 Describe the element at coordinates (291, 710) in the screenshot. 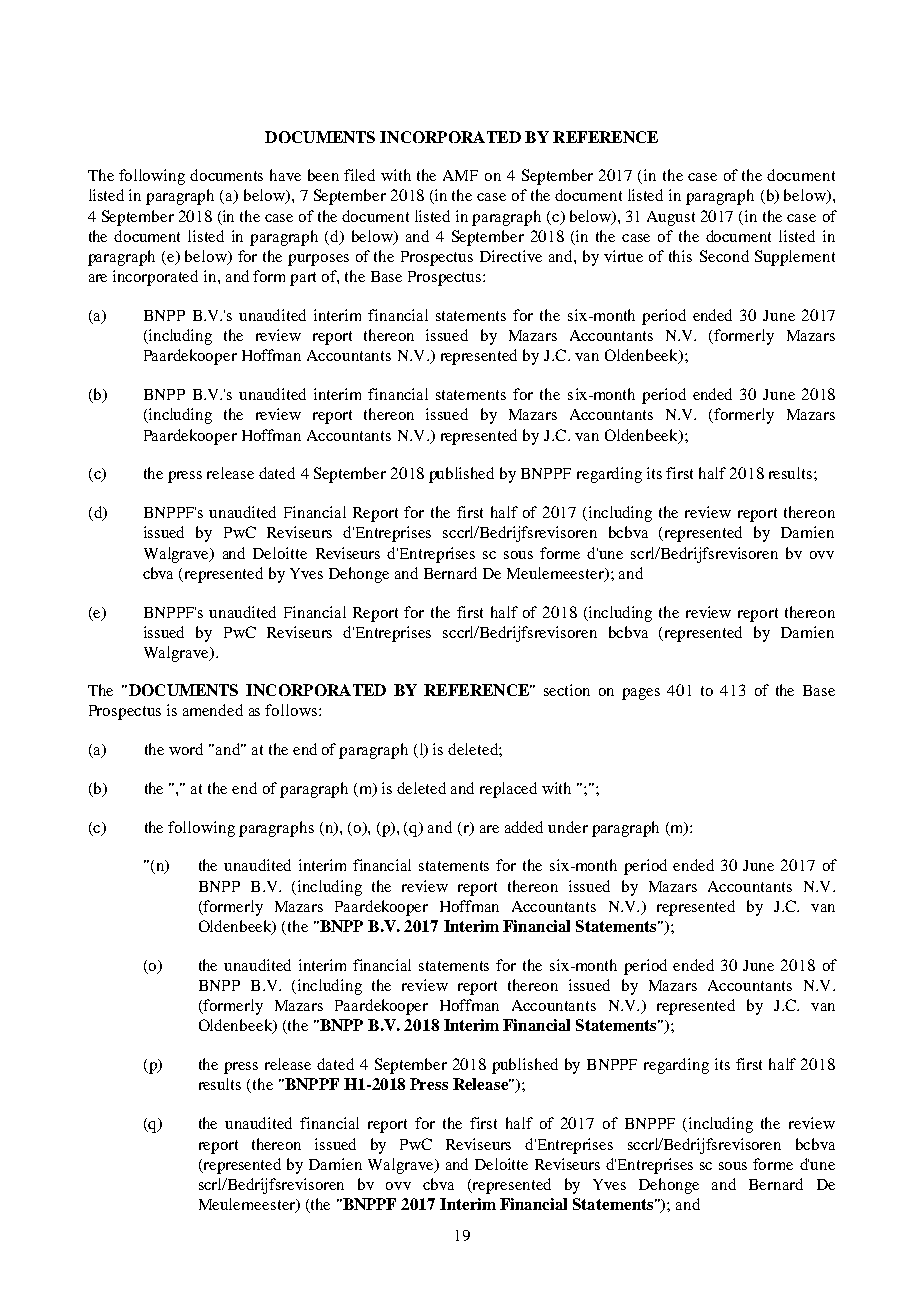

I see `follows` at that location.
